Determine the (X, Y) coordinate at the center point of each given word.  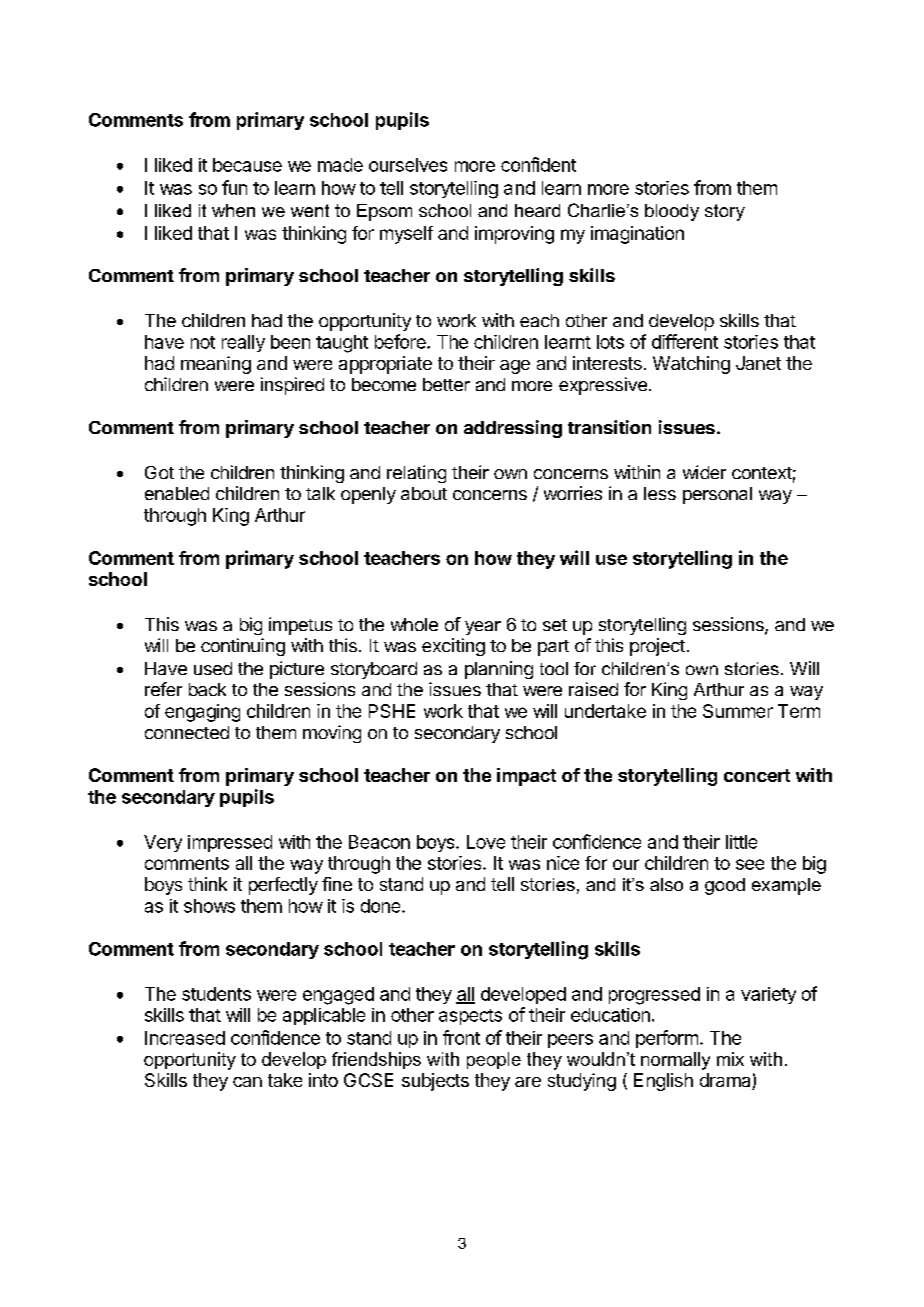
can (247, 1082)
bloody (672, 212)
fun (234, 187)
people (494, 1060)
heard (537, 210)
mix (730, 1059)
